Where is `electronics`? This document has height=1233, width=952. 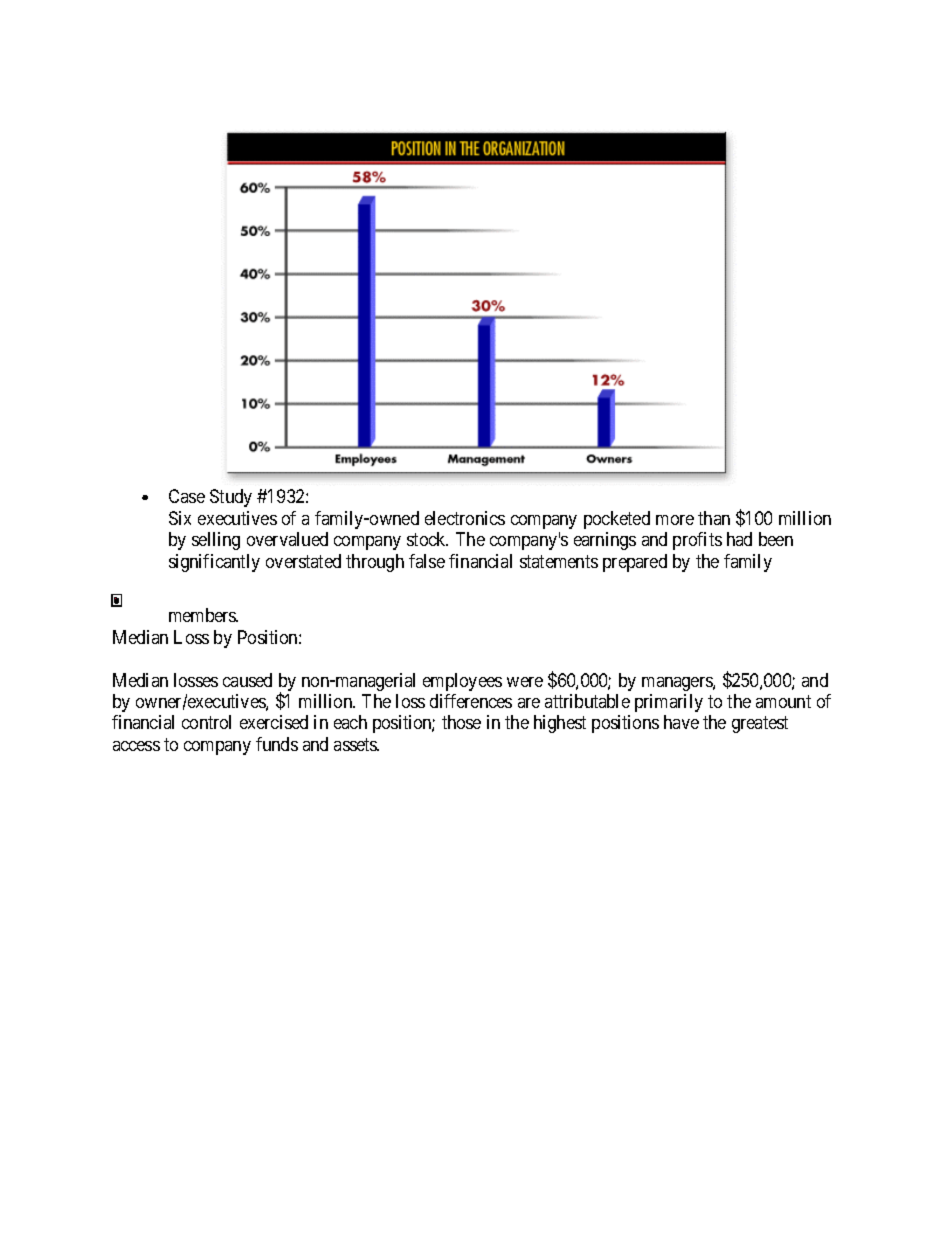
electronics is located at coordinates (465, 518).
